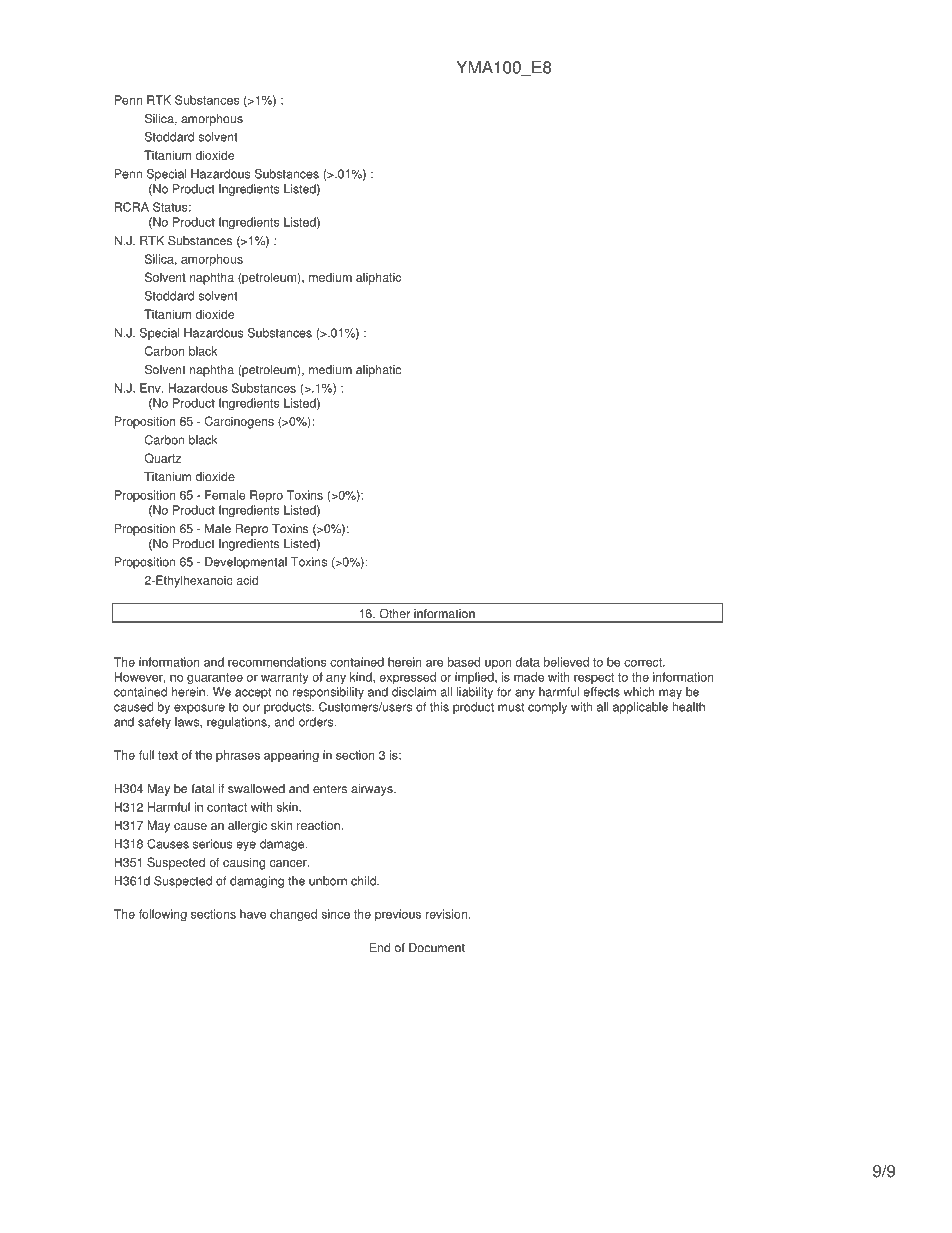 The image size is (952, 1233). I want to click on Developmental, so click(246, 563).
